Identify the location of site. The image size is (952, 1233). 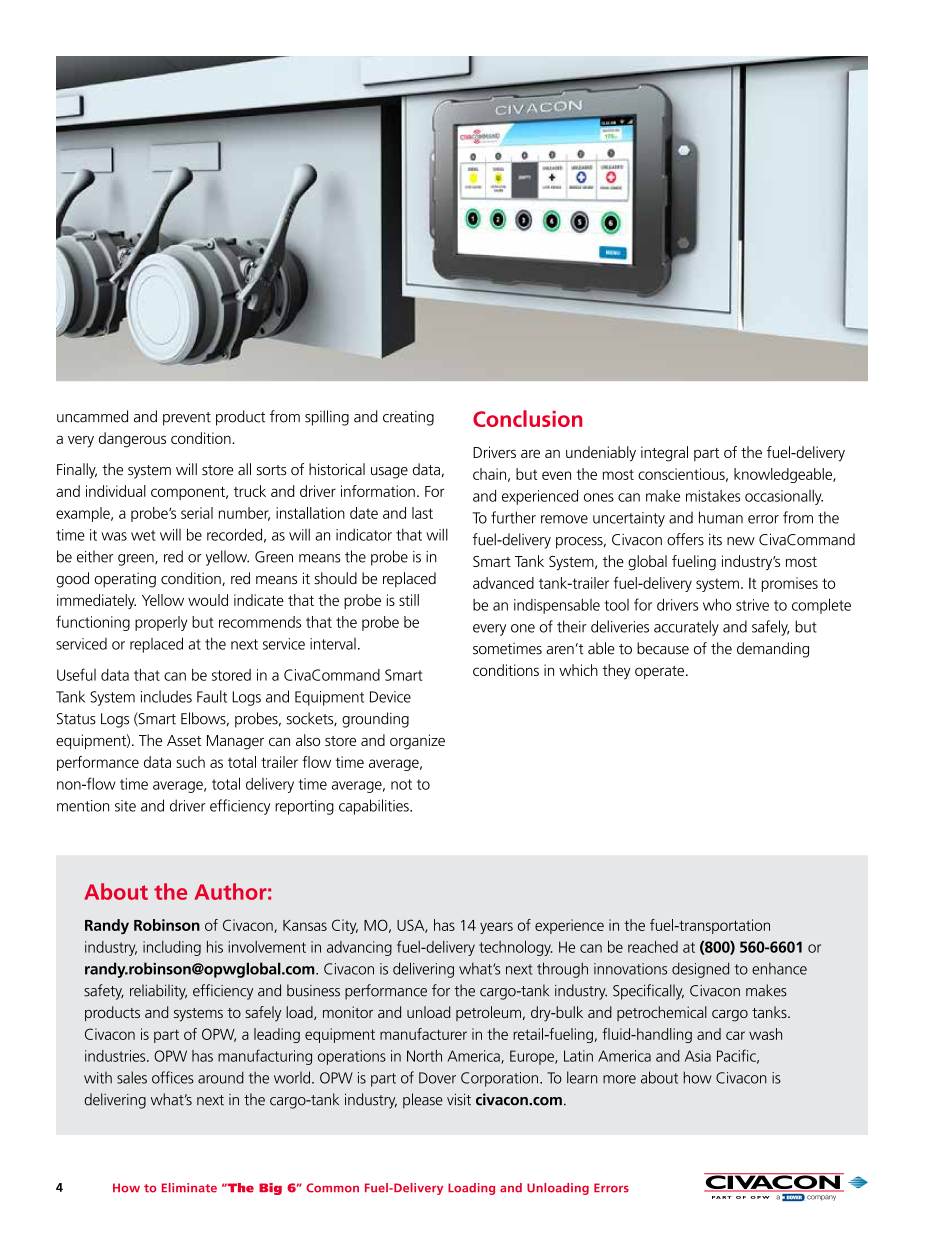
(125, 806).
